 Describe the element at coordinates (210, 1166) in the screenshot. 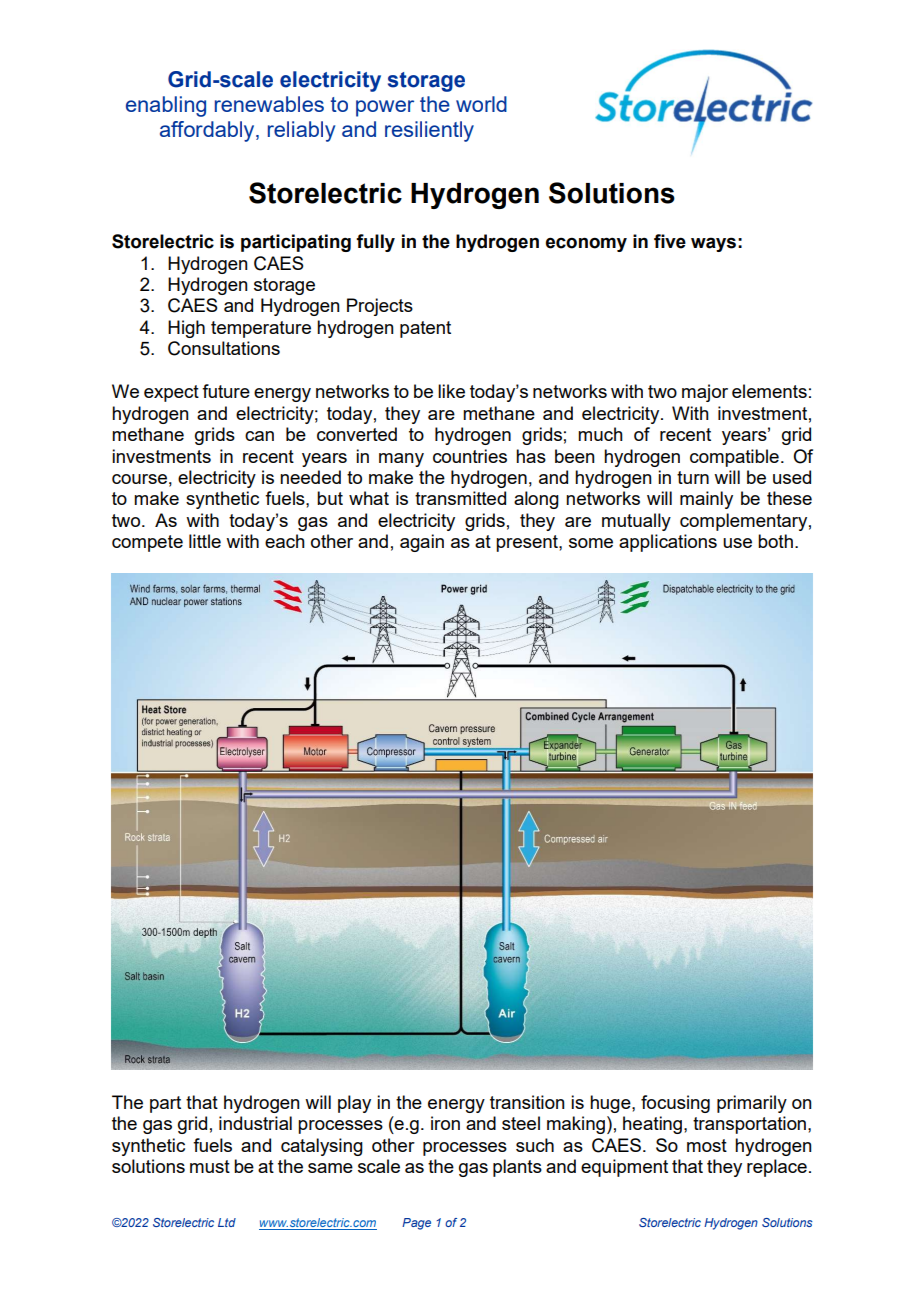

I see `must` at that location.
